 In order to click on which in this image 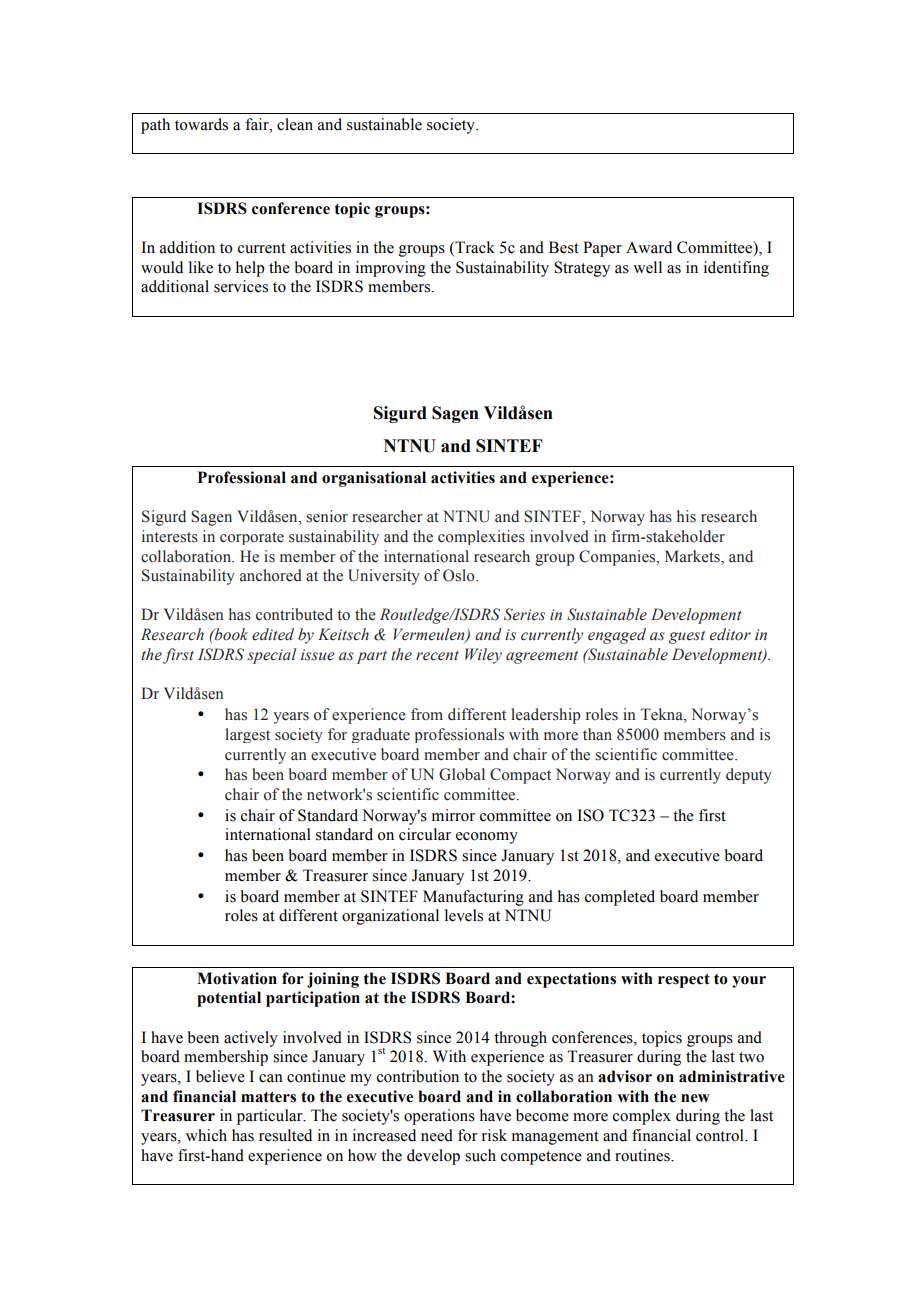, I will do `click(206, 1135)`.
